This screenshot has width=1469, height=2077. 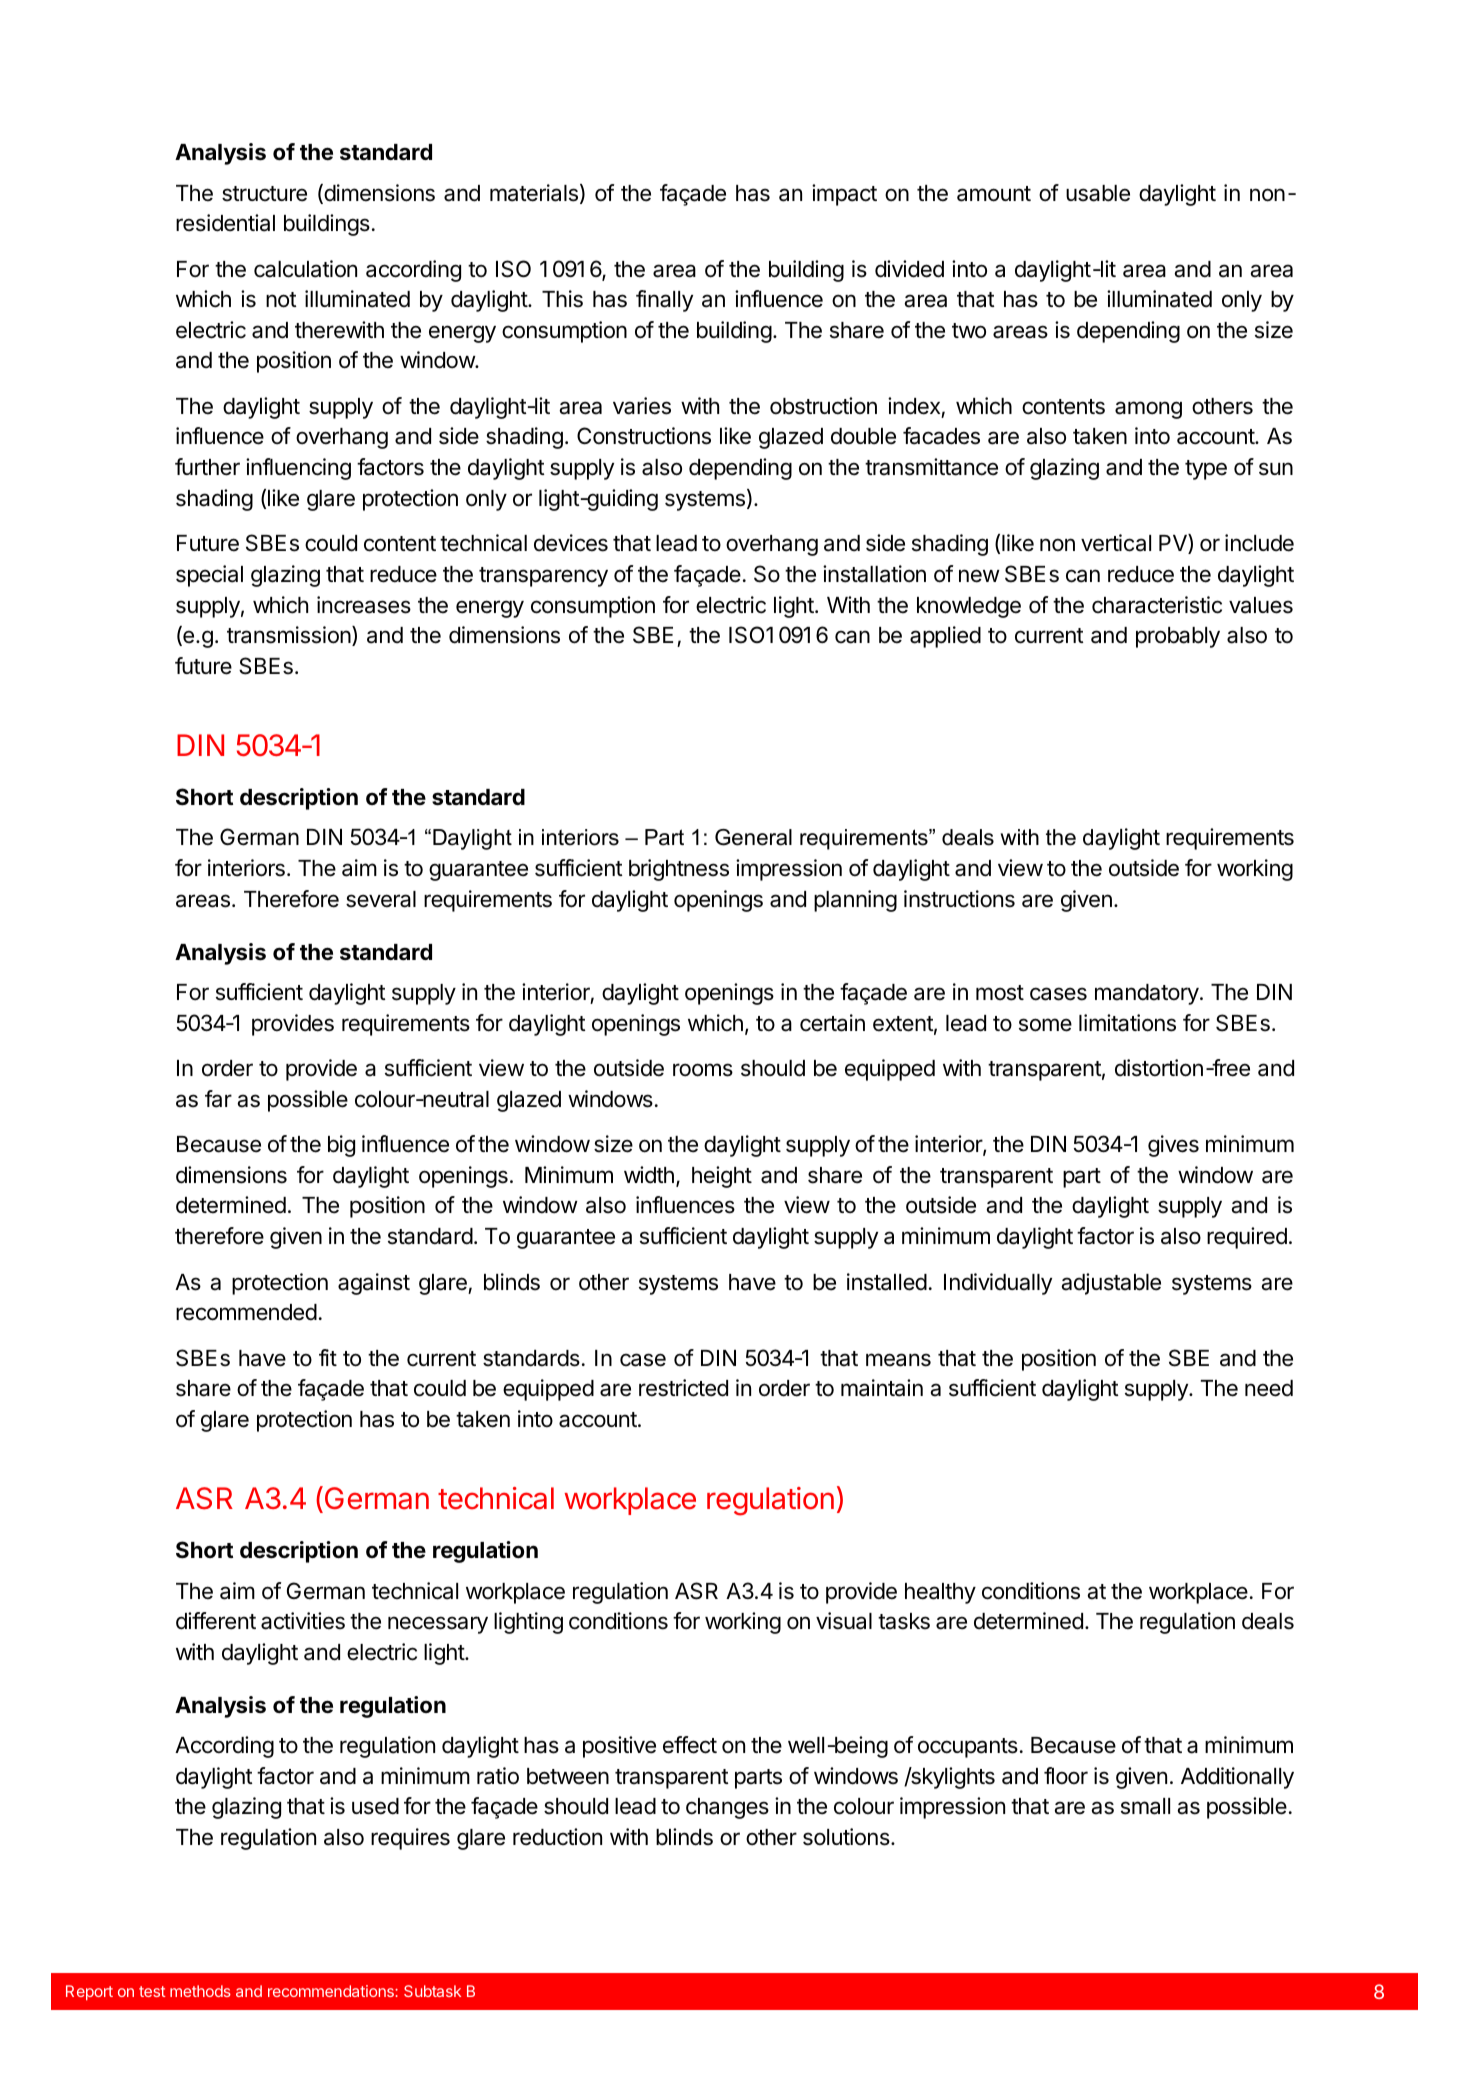 What do you see at coordinates (703, 1070) in the screenshot?
I see `rooms` at bounding box center [703, 1070].
